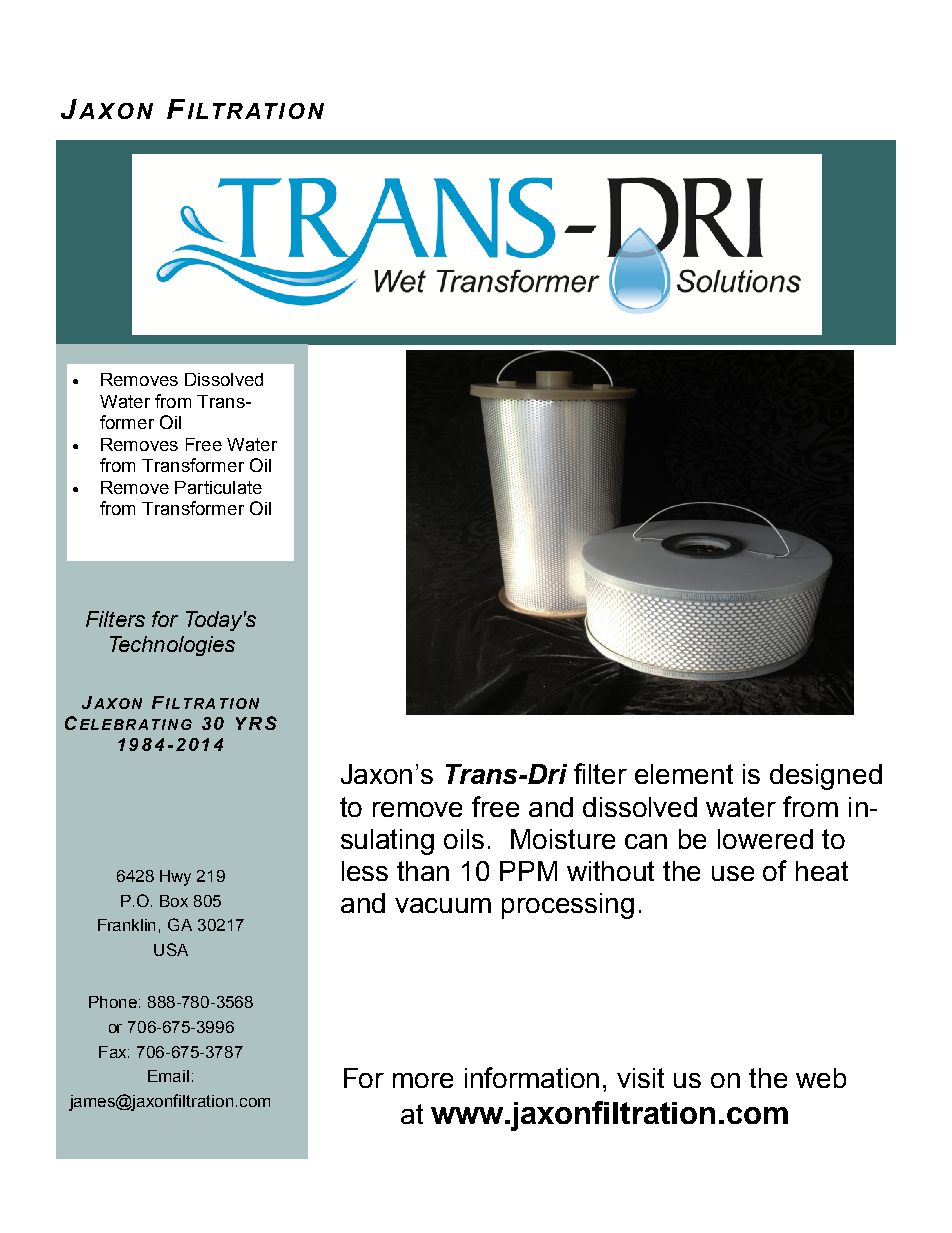 This document has width=952, height=1233. Describe the element at coordinates (423, 871) in the document. I see `than` at that location.
